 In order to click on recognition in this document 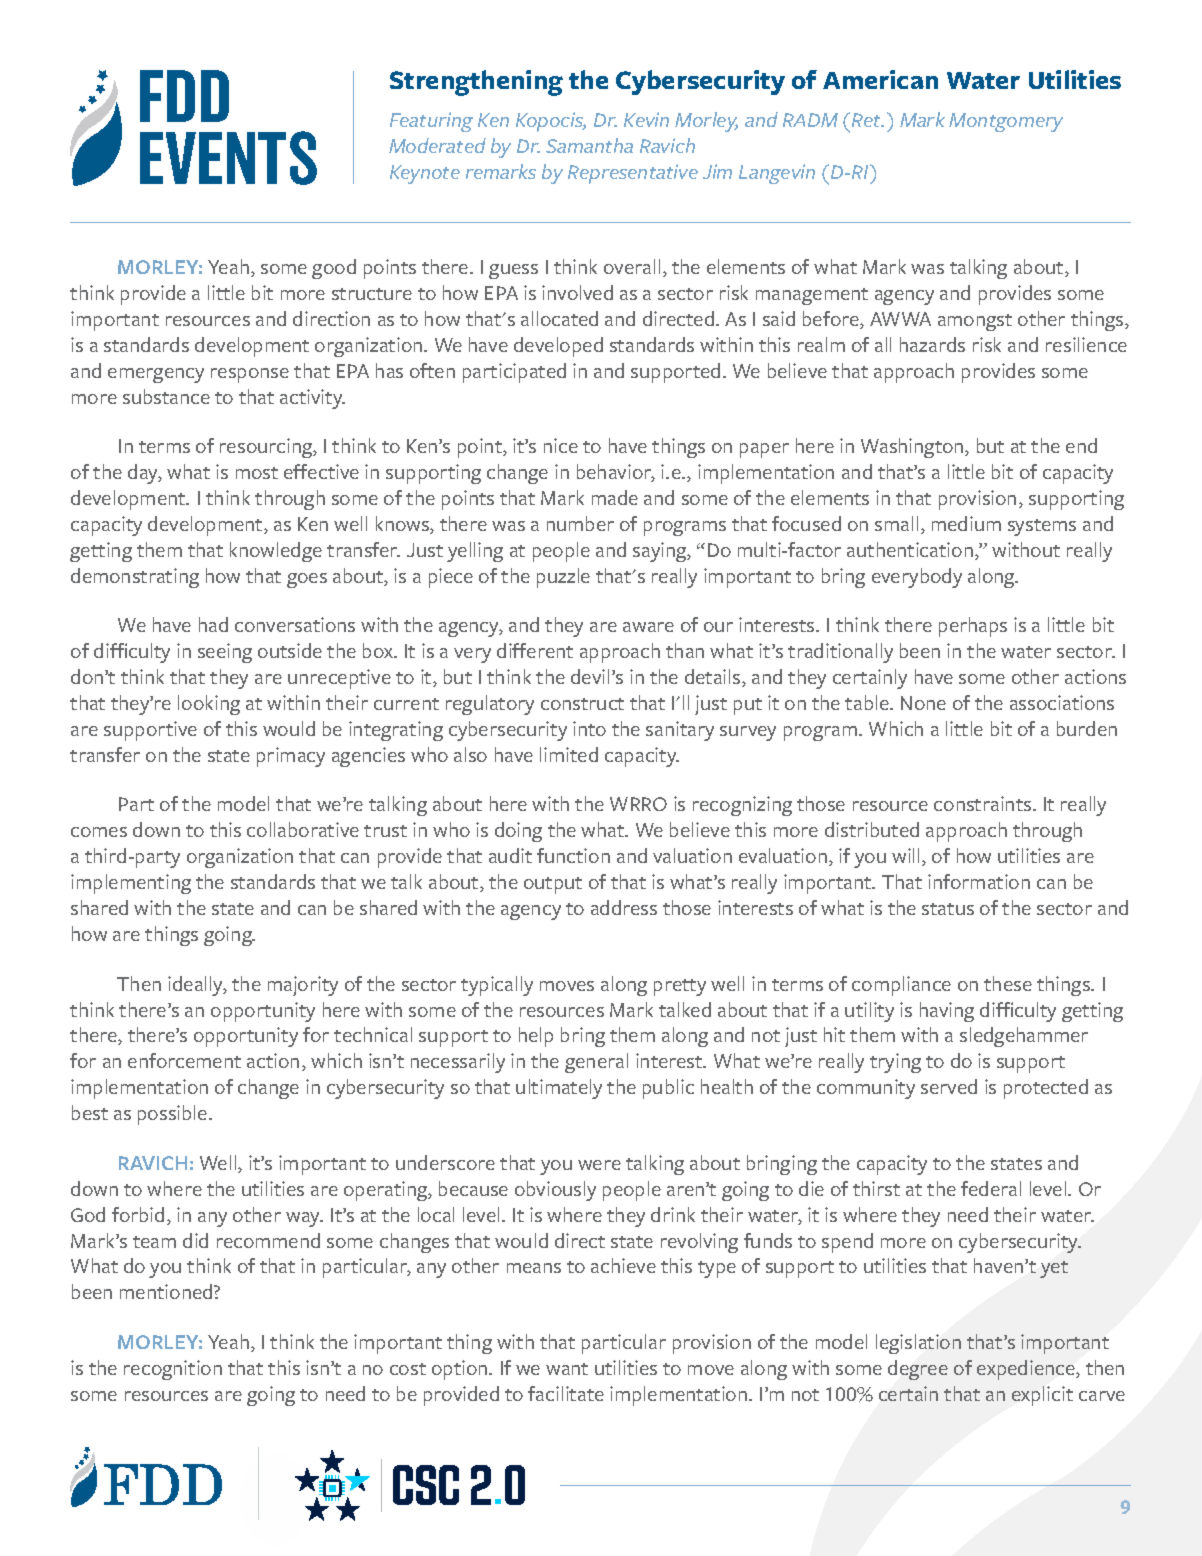, I will do `click(173, 1370)`.
